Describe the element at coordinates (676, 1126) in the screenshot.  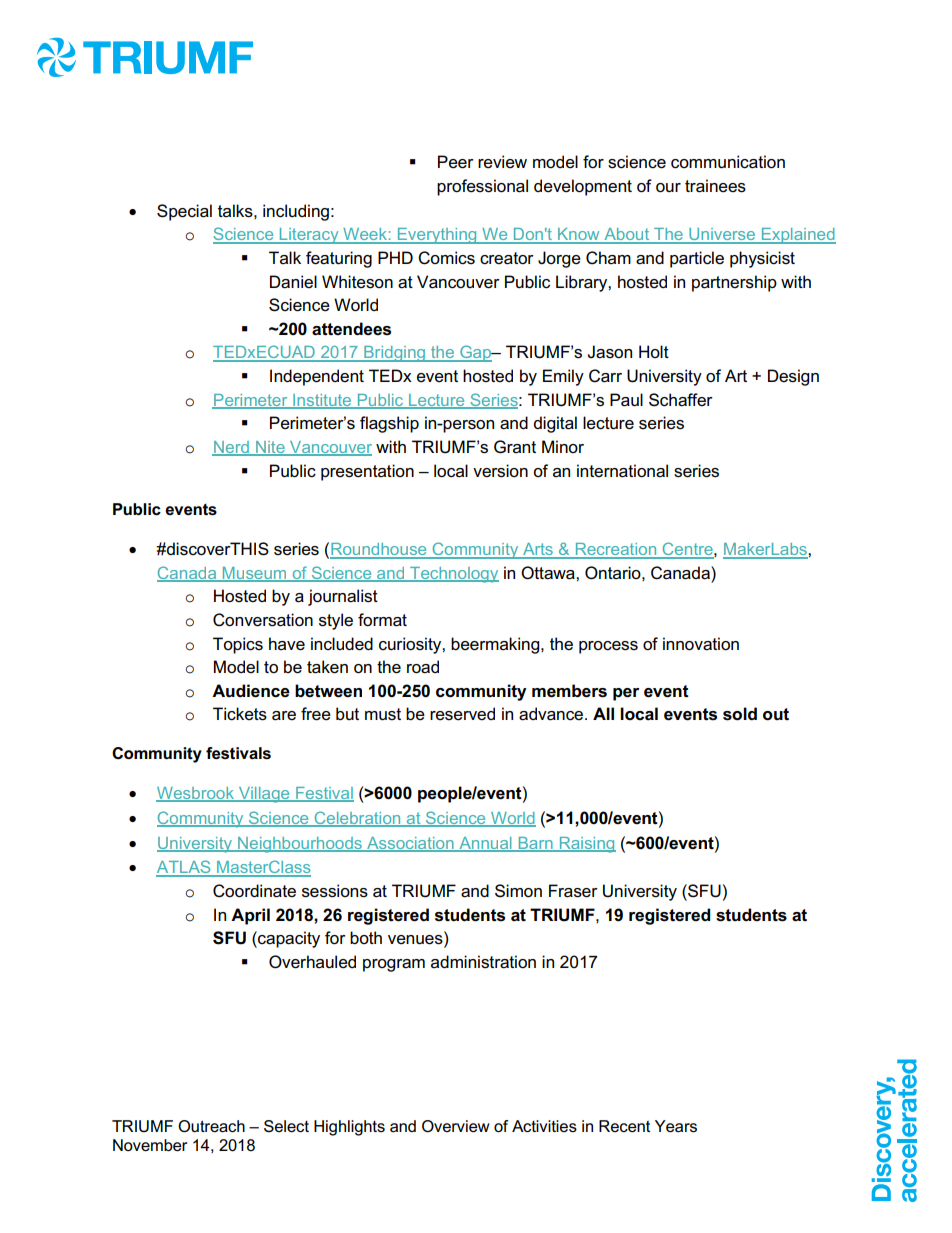
I see `Years` at that location.
